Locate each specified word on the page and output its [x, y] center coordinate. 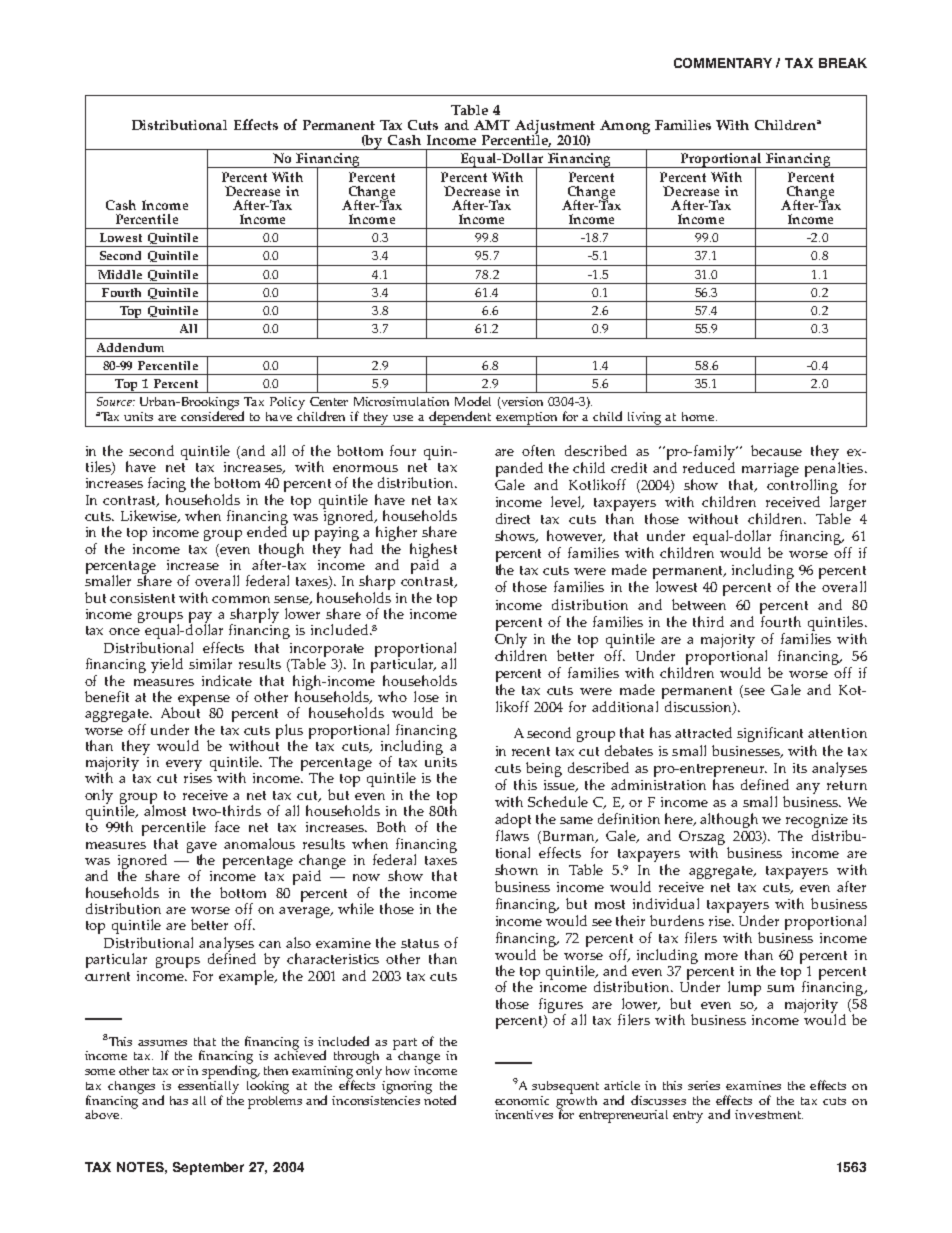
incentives [524, 1114]
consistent [142, 598]
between [699, 604]
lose [426, 696]
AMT [492, 125]
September [208, 1168]
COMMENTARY [723, 63]
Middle [120, 274]
